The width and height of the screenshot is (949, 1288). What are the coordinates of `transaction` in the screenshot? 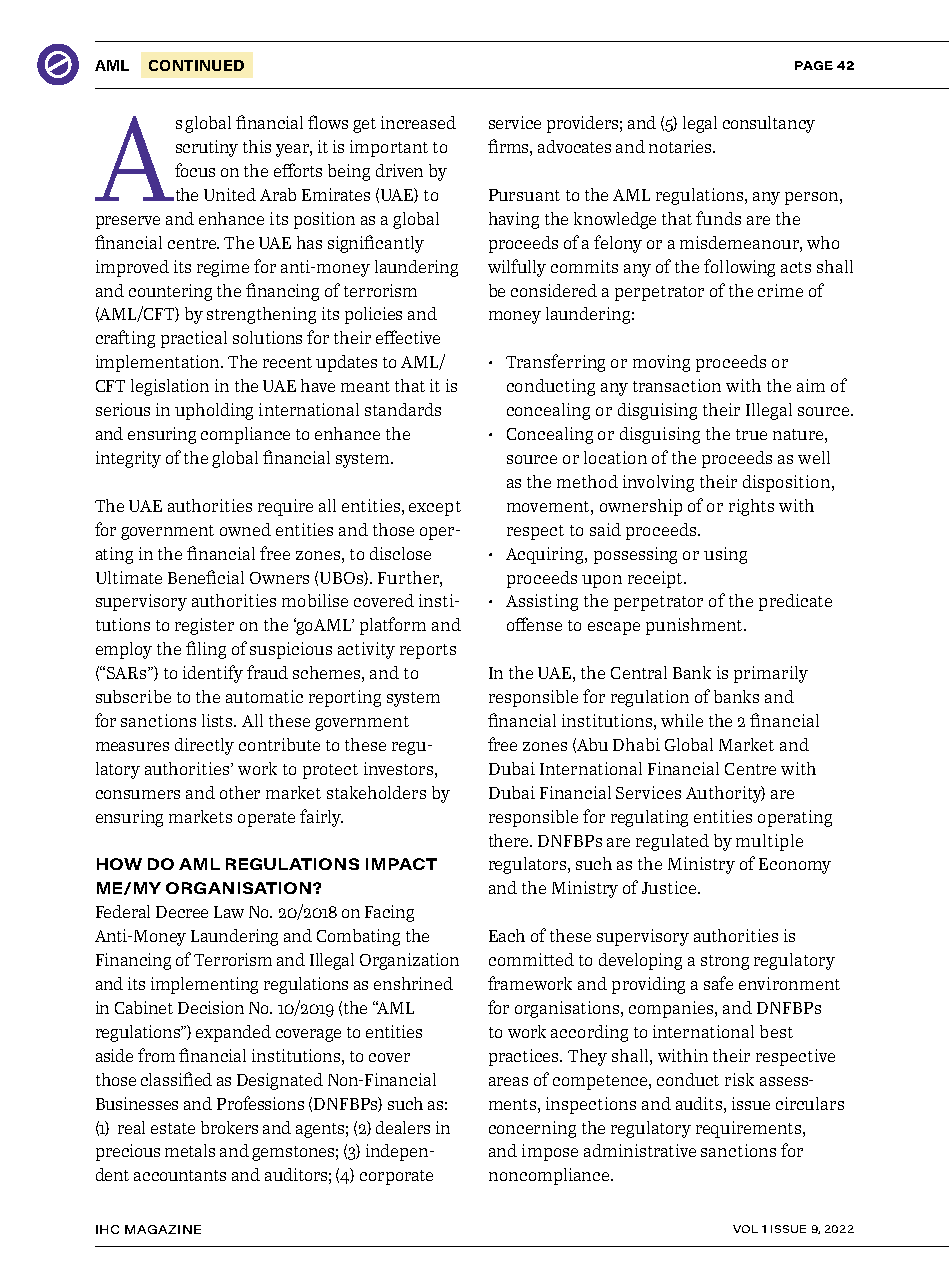 It's located at (677, 385).
